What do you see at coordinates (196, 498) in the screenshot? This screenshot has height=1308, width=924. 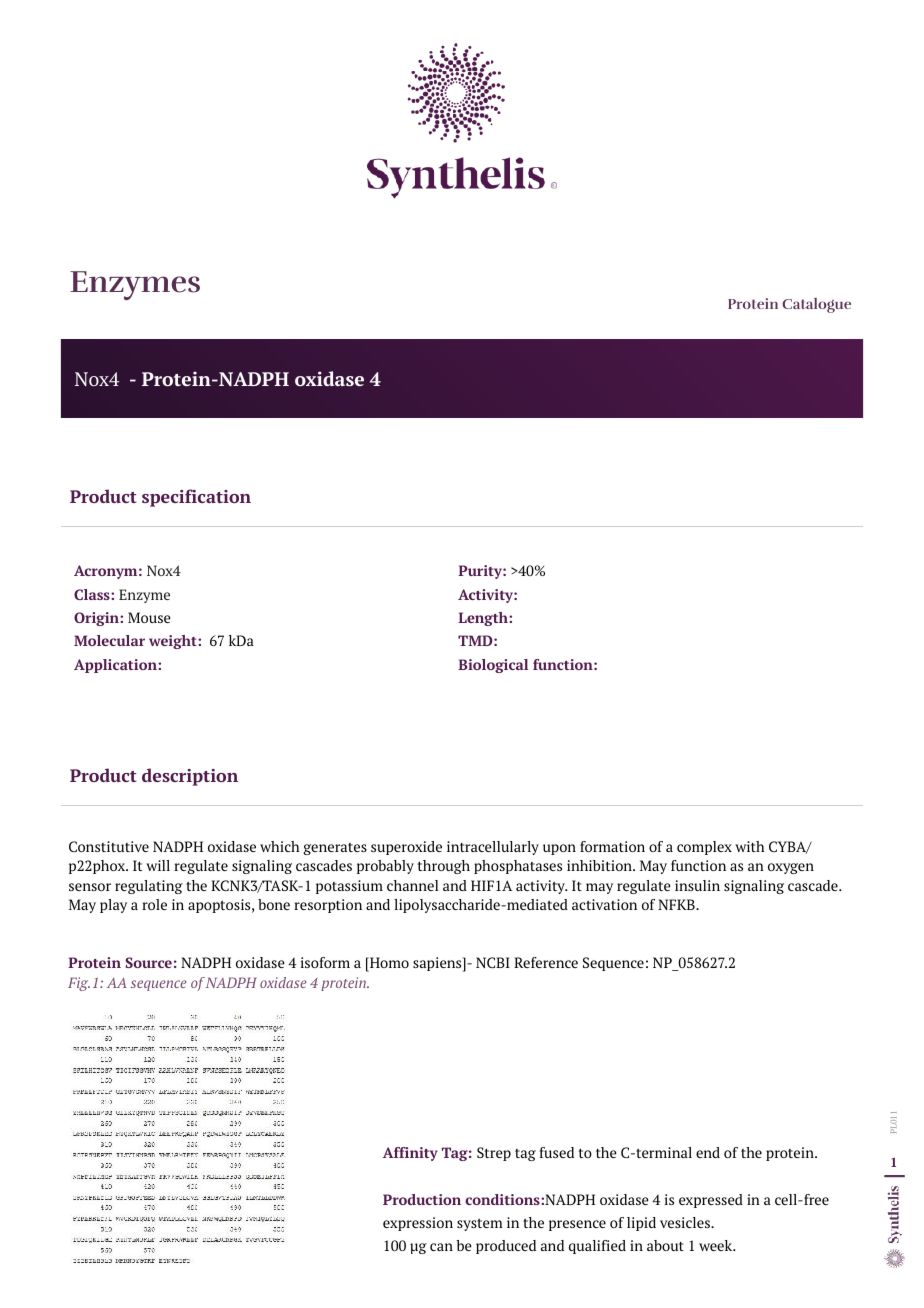 I see `specification` at bounding box center [196, 498].
